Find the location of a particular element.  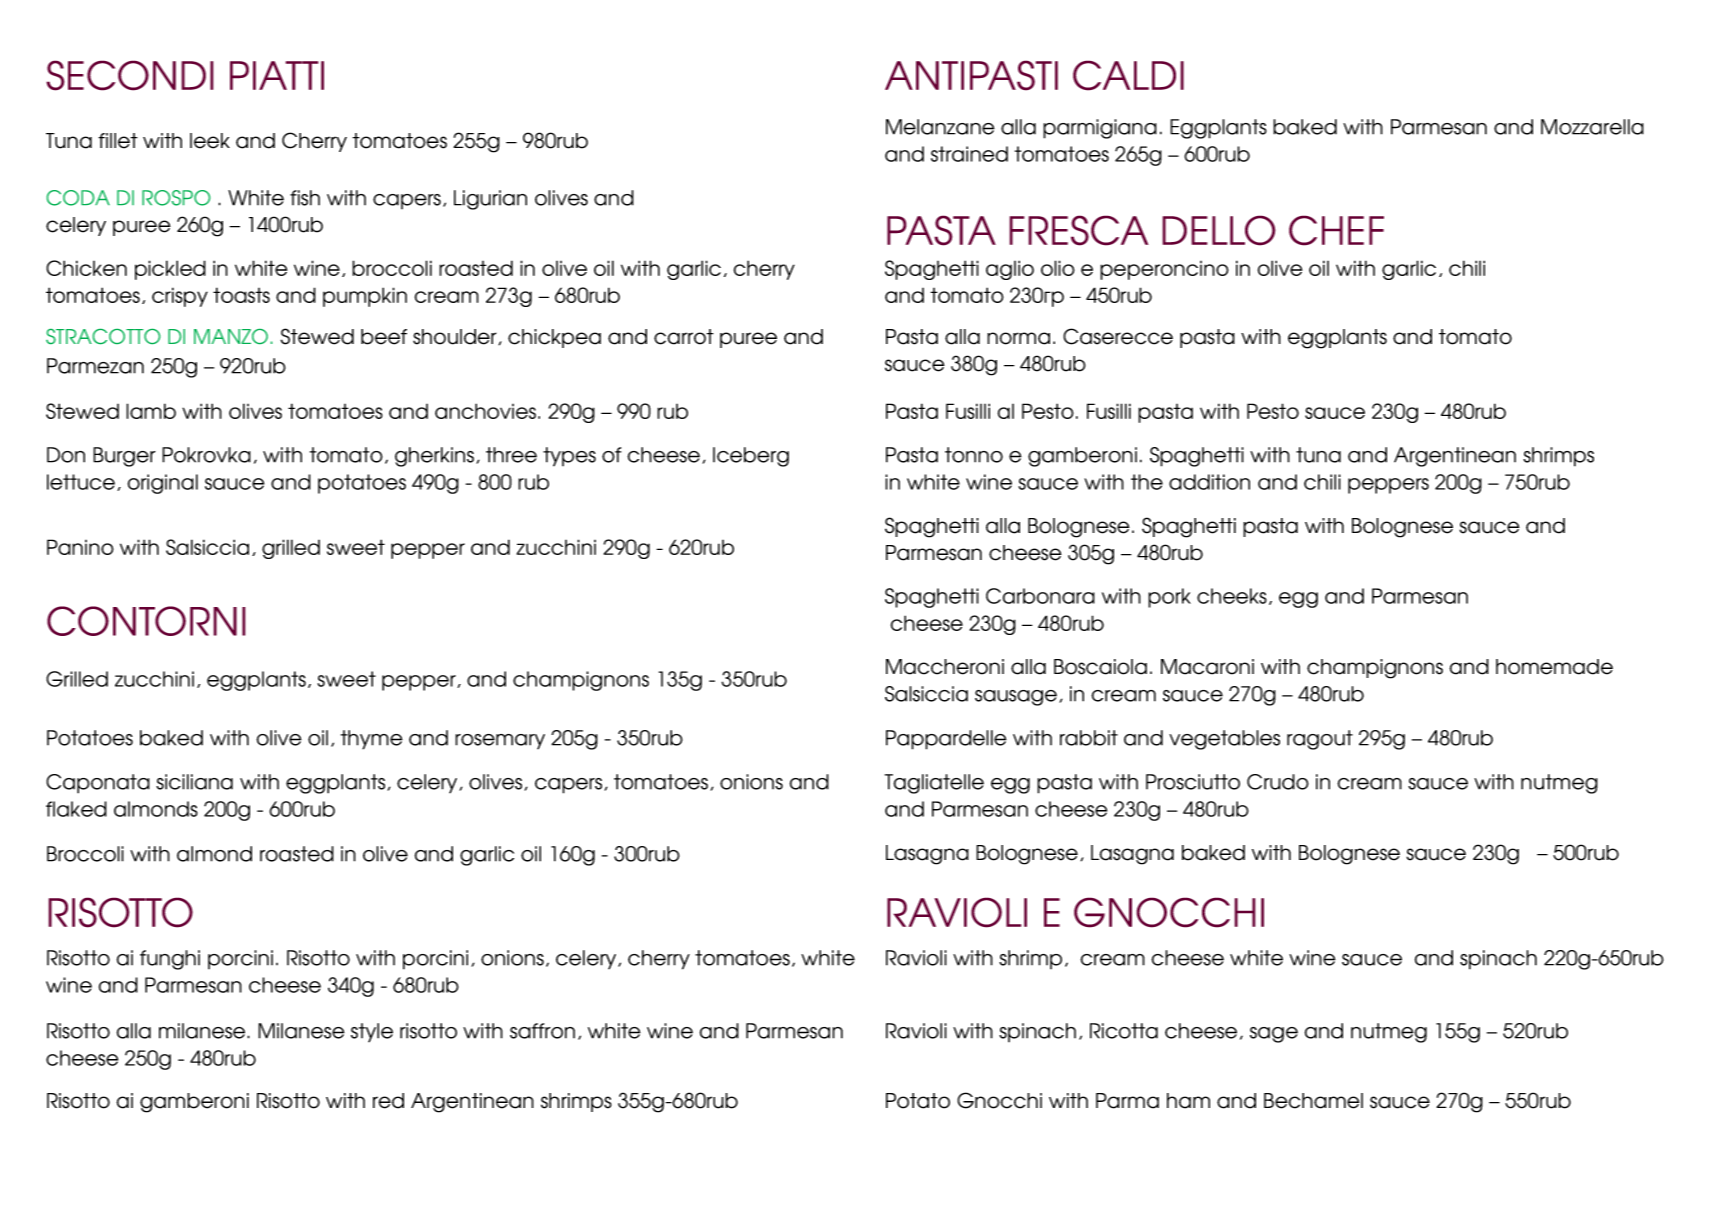

strained is located at coordinates (969, 154).
